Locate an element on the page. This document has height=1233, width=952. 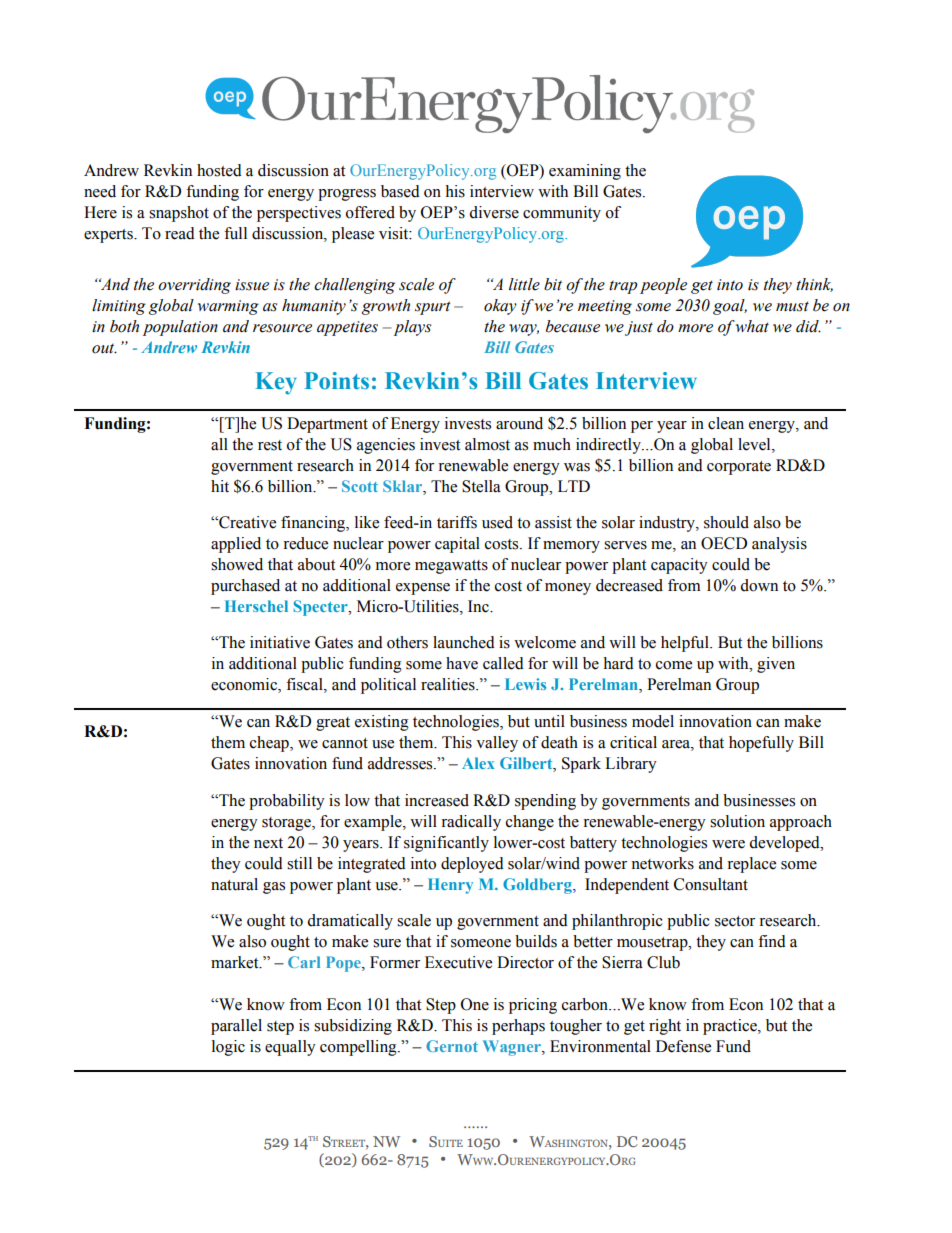
corporate is located at coordinates (739, 468).
